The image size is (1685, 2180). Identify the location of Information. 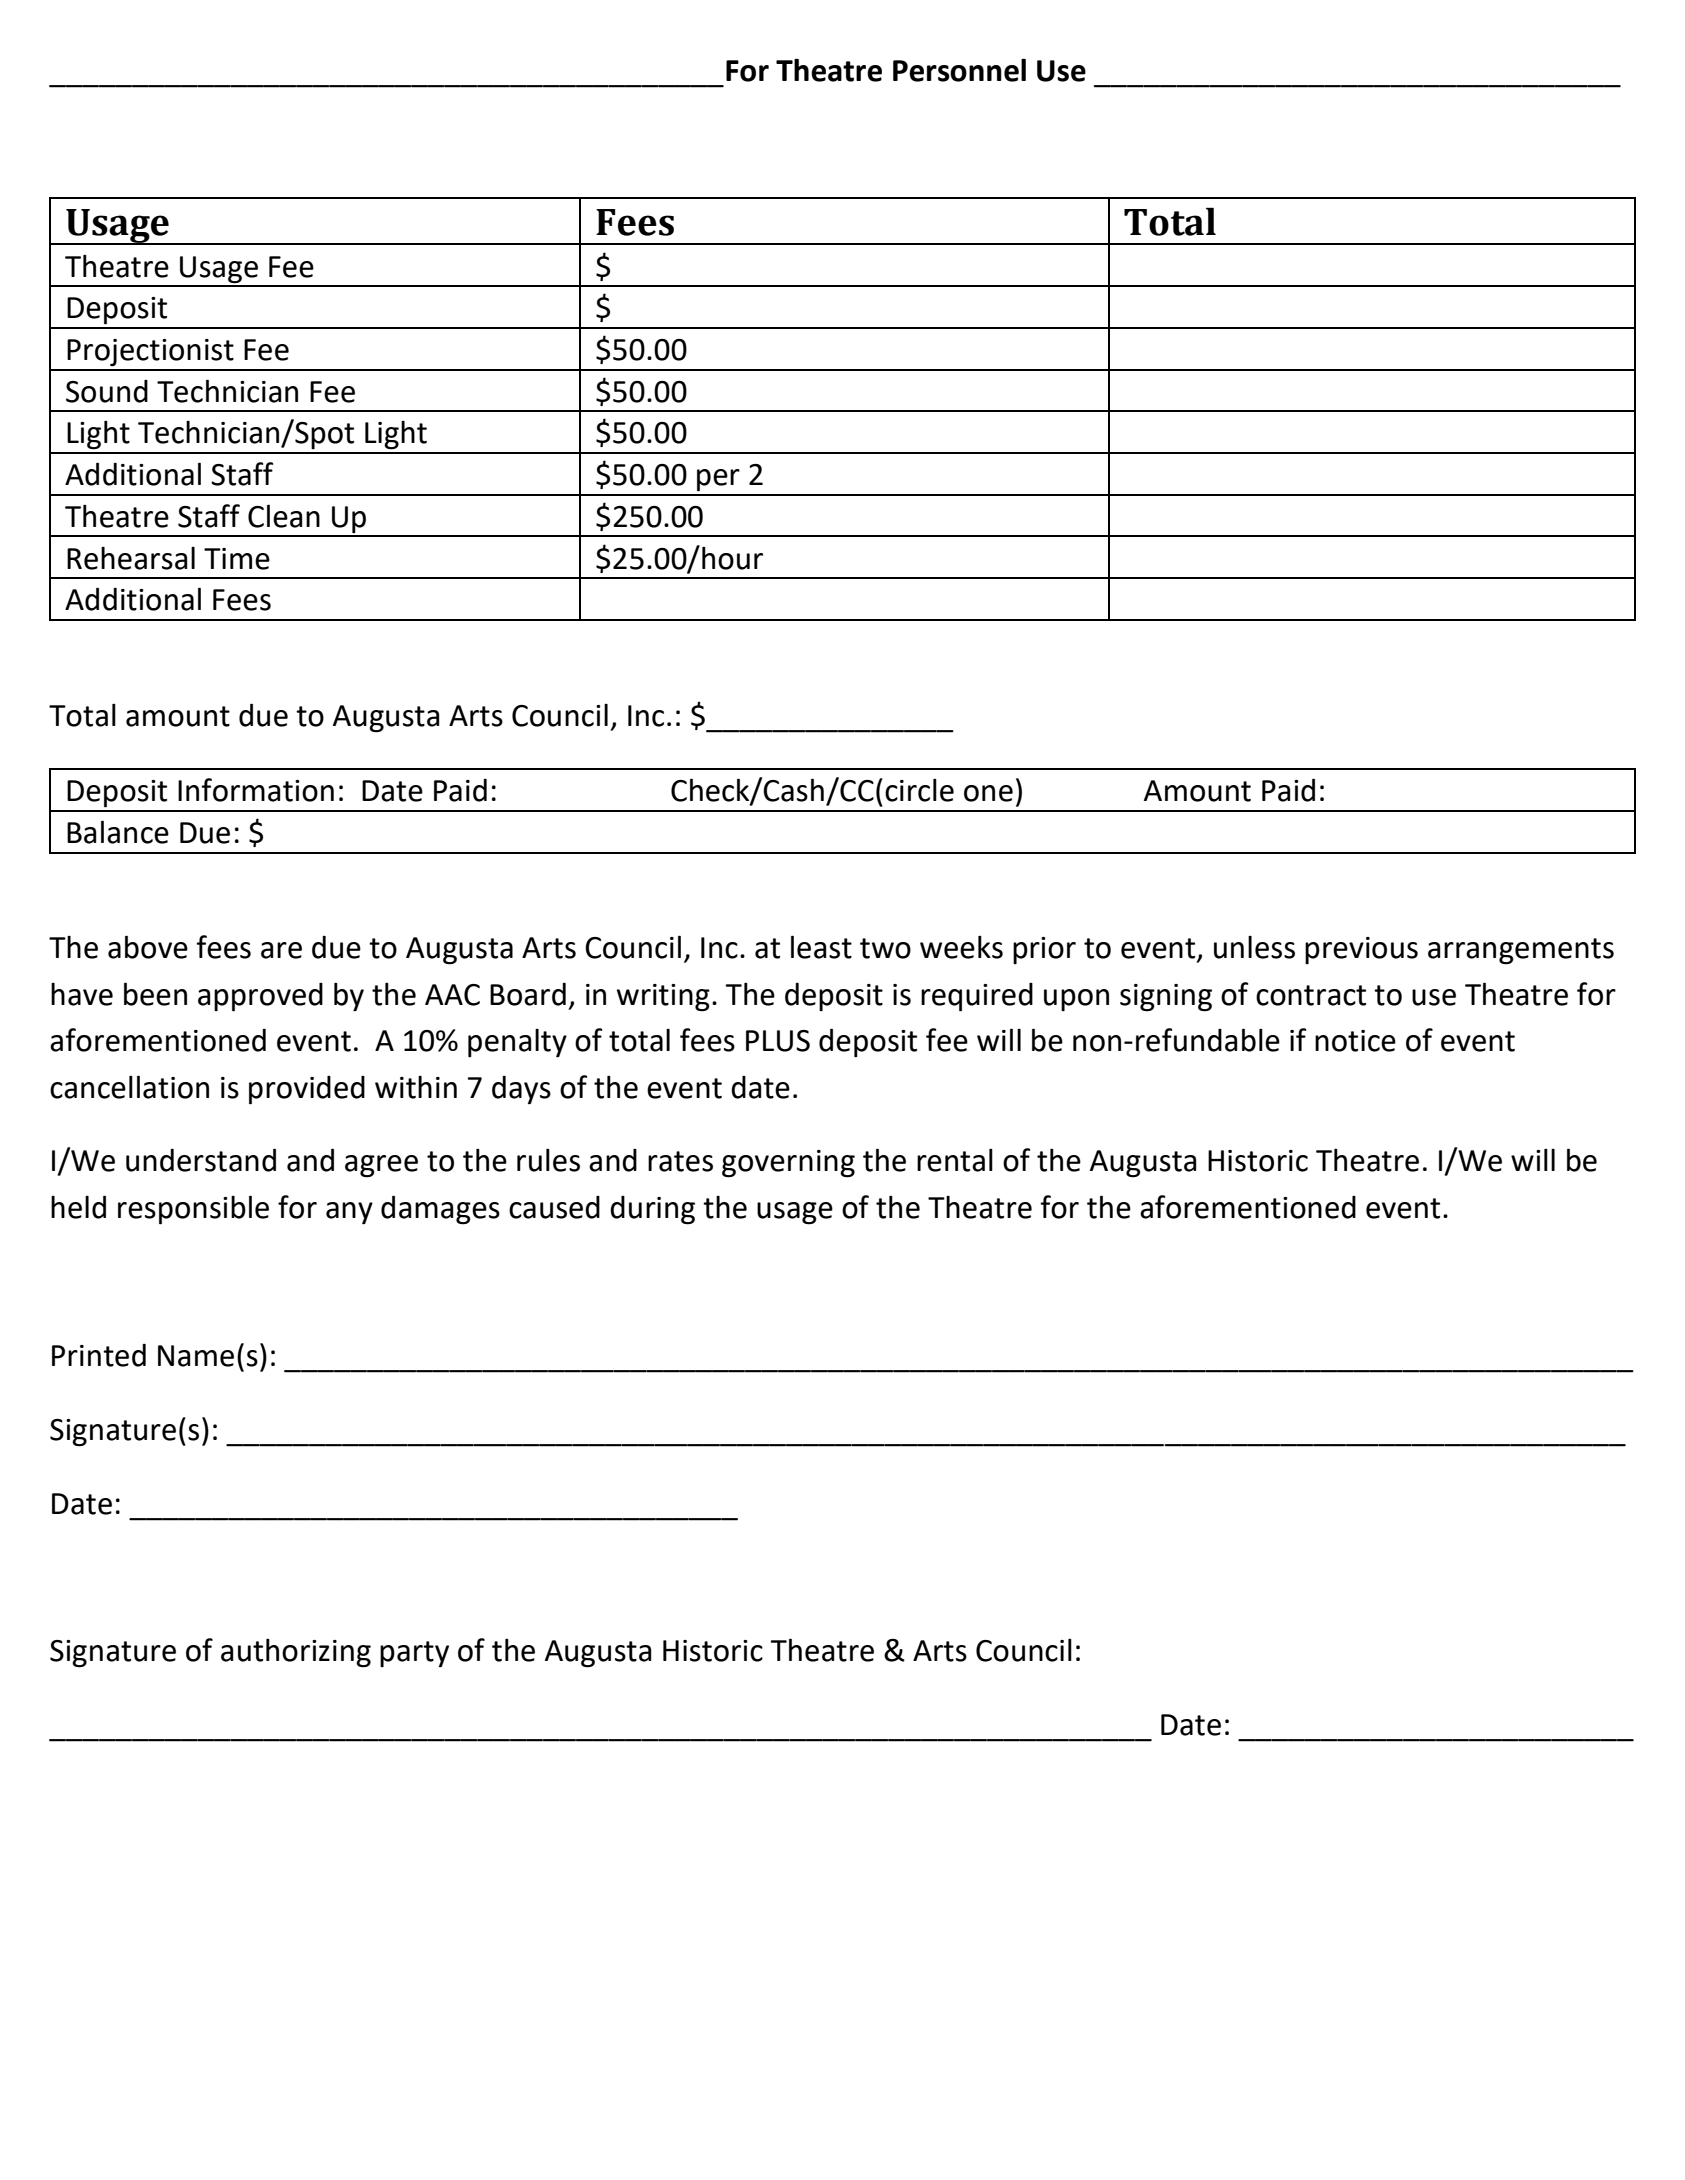
(256, 790).
